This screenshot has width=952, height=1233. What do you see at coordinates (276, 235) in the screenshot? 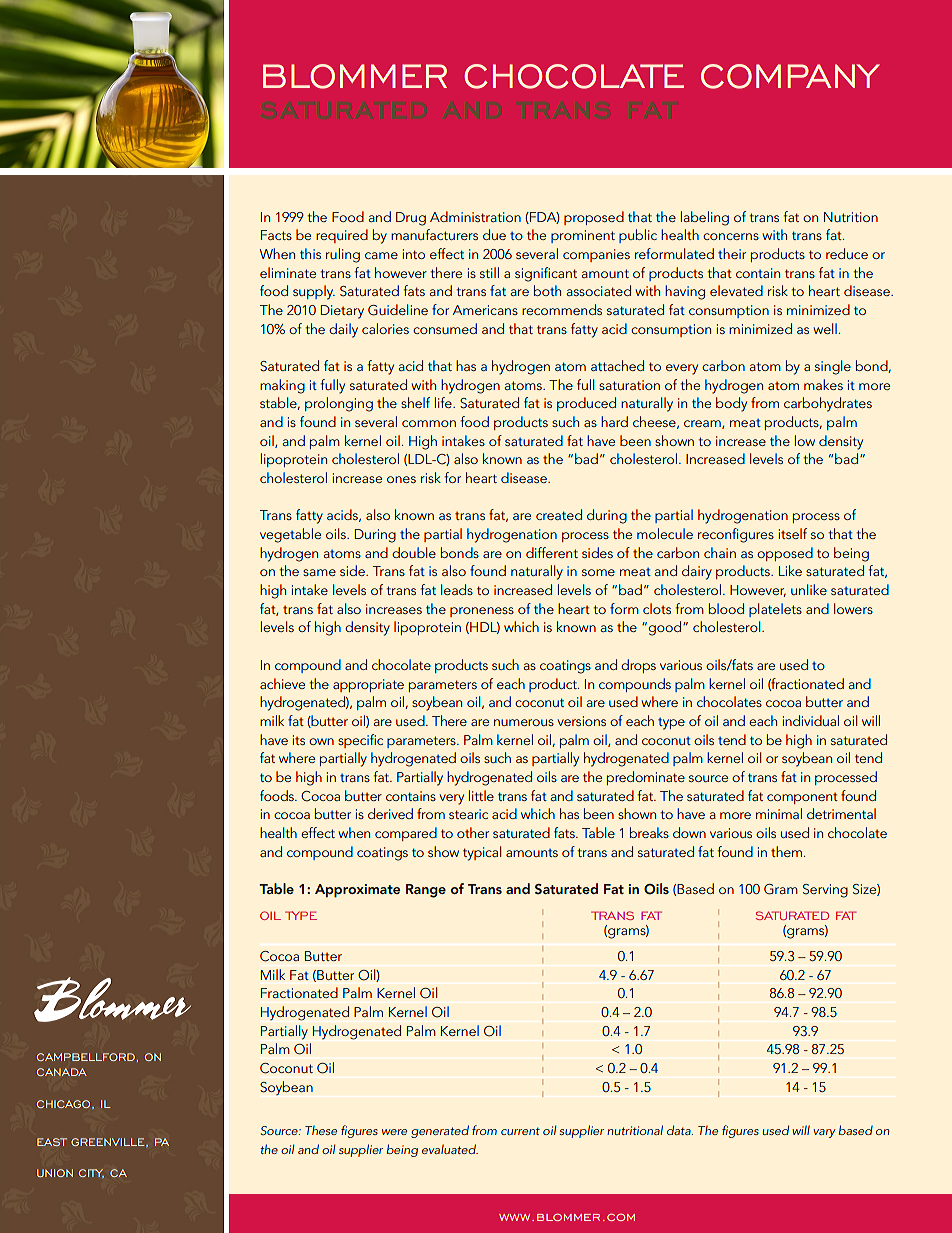
I see `Facts` at bounding box center [276, 235].
